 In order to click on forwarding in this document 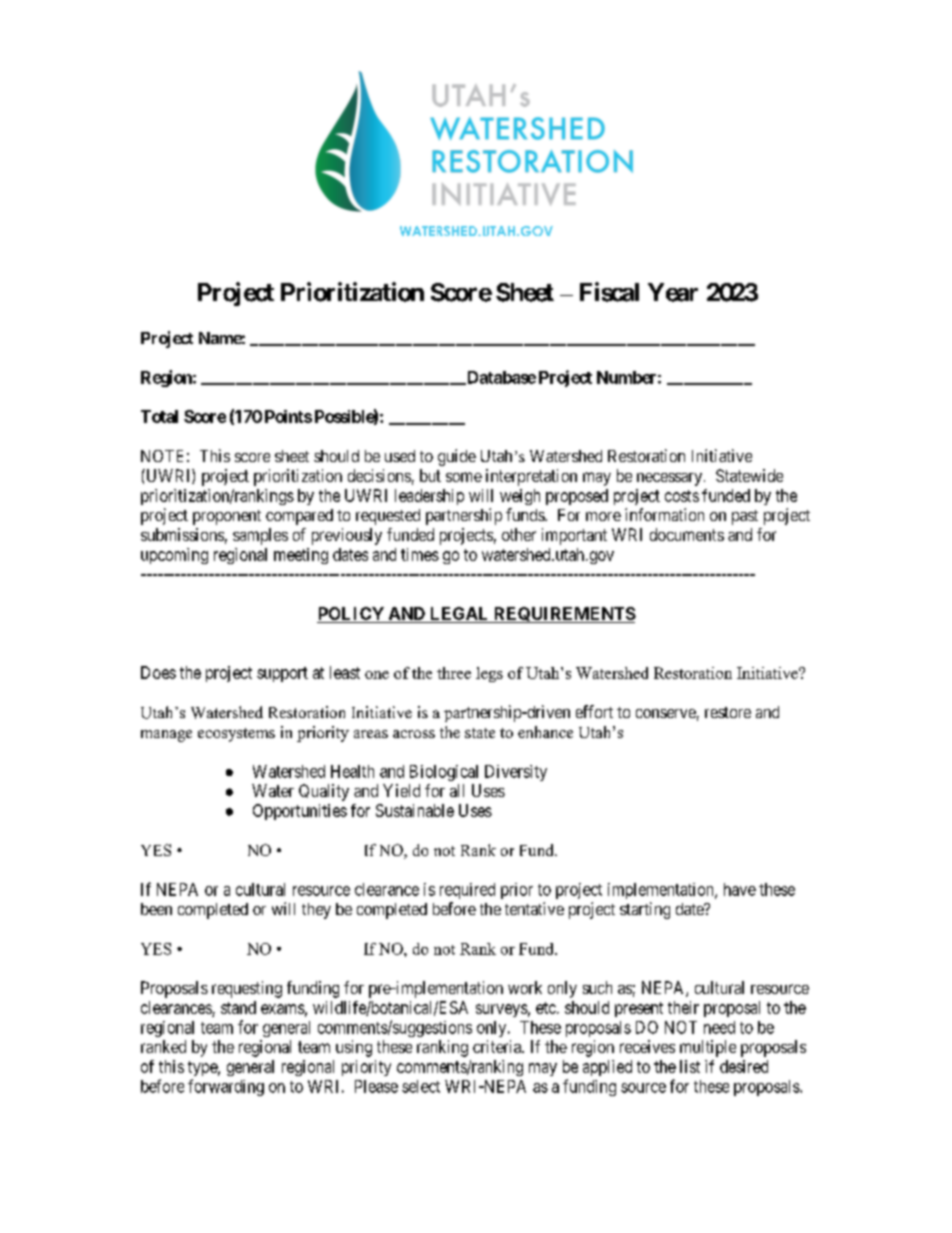, I will do `click(226, 1087)`.
